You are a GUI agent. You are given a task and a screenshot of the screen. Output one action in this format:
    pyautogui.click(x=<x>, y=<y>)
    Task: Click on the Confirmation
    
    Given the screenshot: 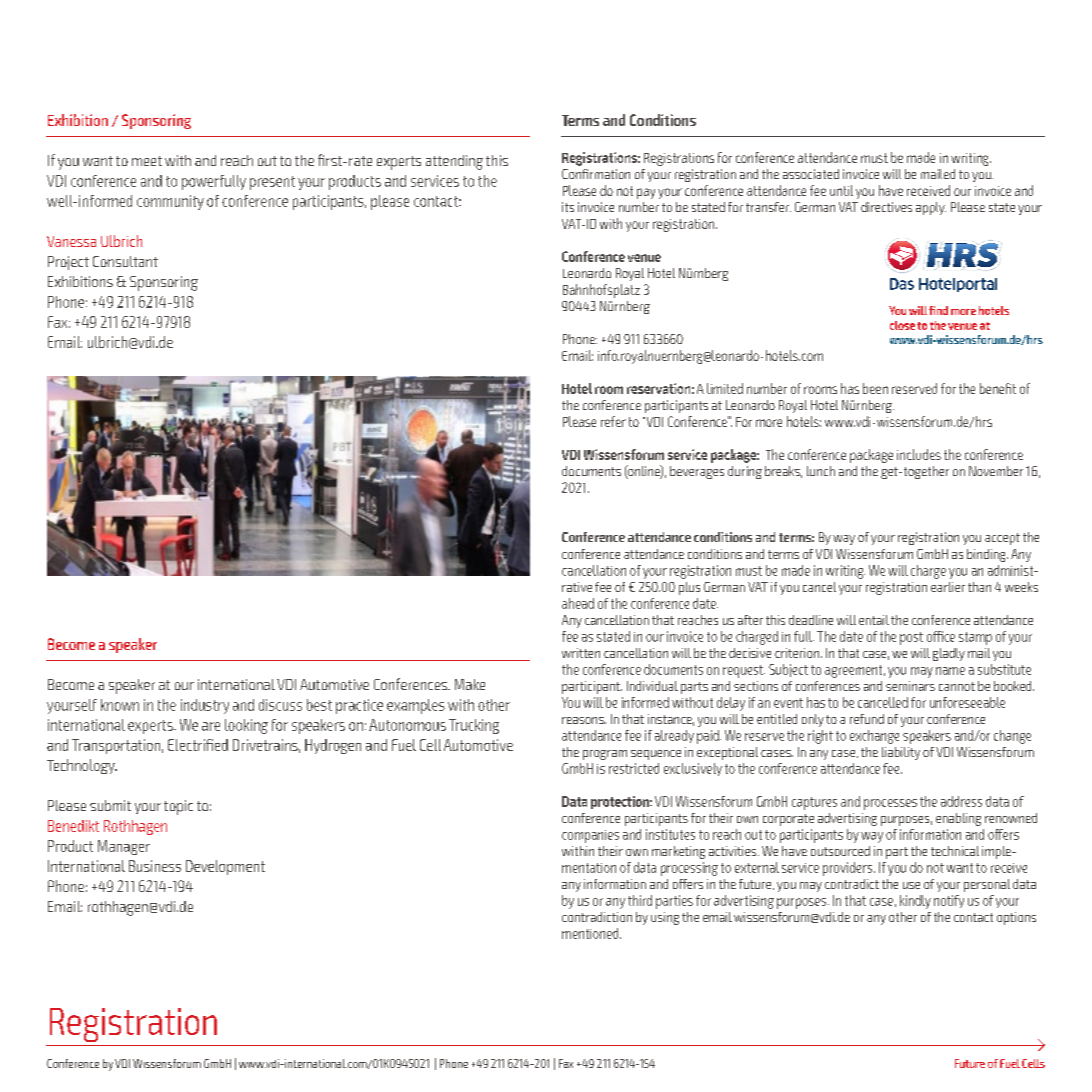 What is the action you would take?
    pyautogui.click(x=596, y=174)
